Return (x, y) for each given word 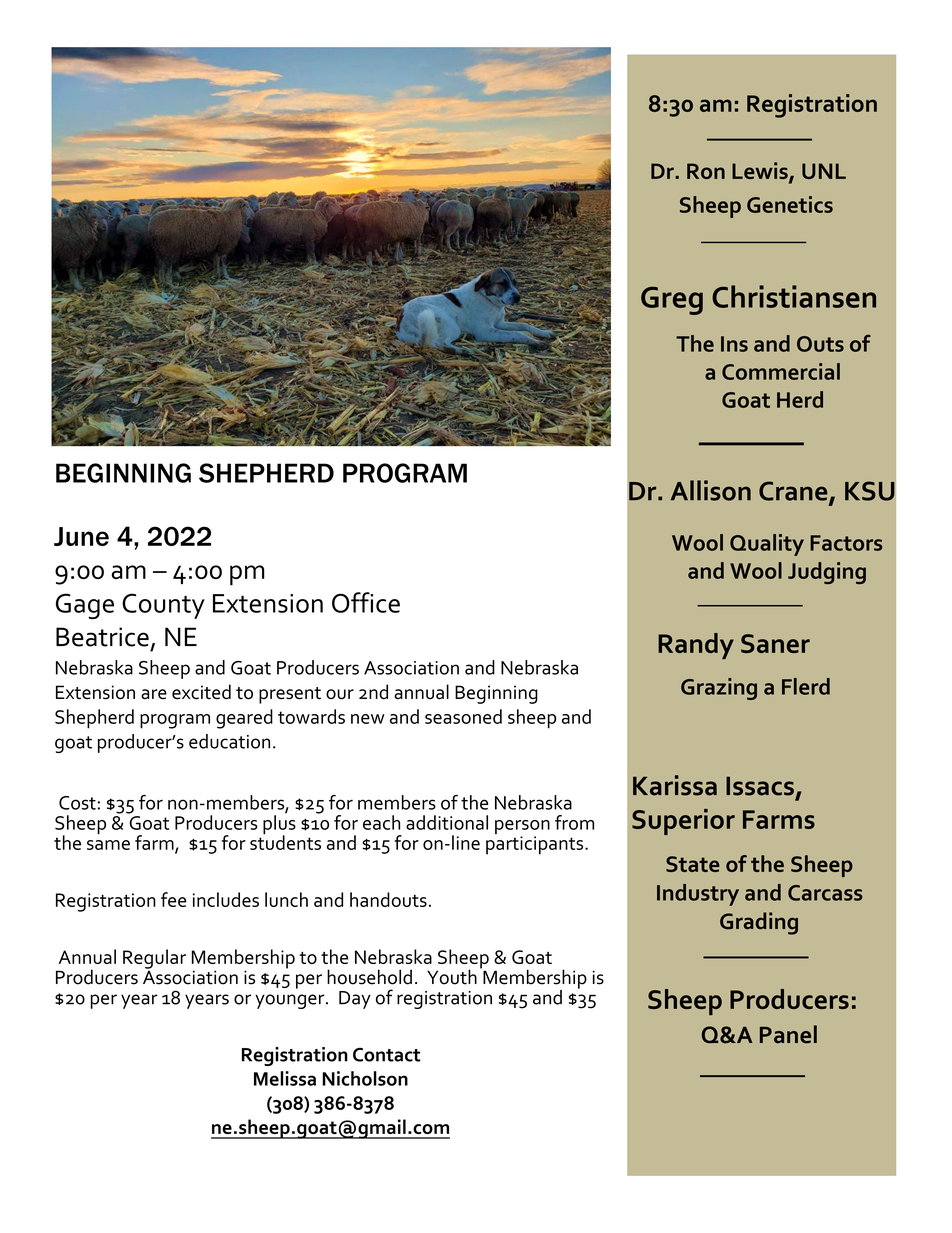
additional (447, 822)
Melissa (285, 1078)
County (163, 606)
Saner (775, 643)
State (693, 864)
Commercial (781, 371)
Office (366, 602)
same (108, 845)
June (81, 536)
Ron (706, 171)
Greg (672, 301)
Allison (710, 490)
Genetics (790, 204)
